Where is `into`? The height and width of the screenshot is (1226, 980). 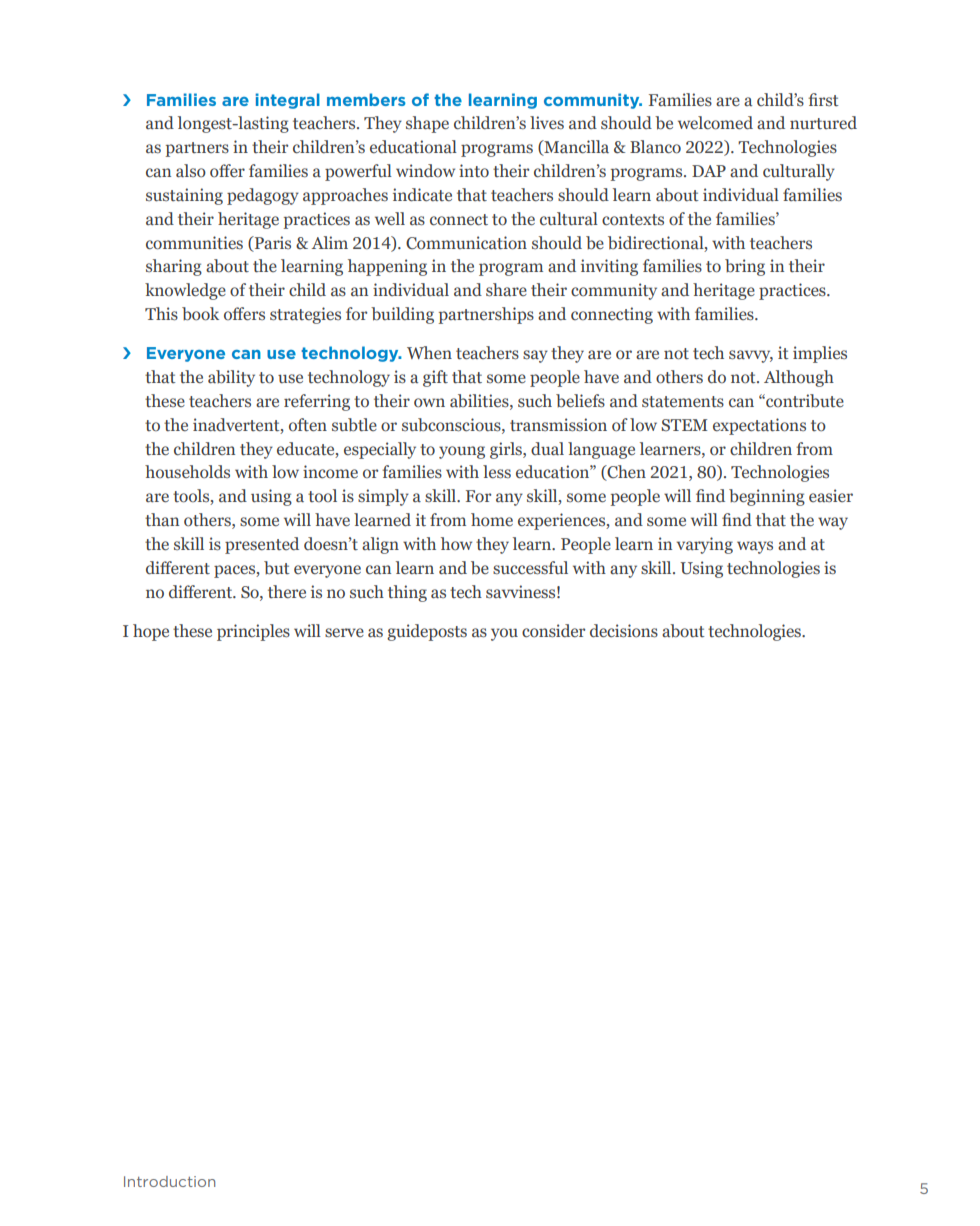 into is located at coordinates (474, 171).
